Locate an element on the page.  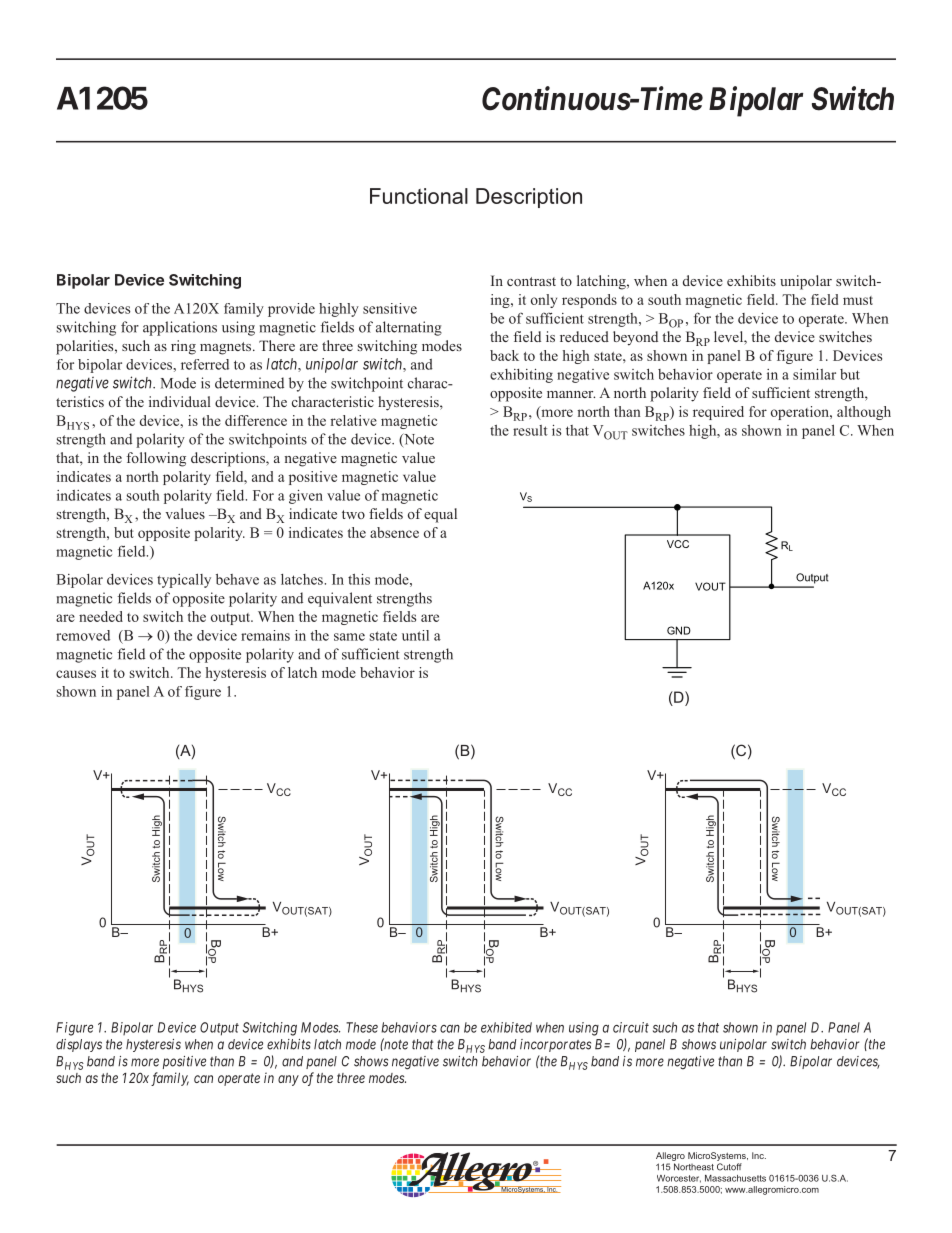
incorporates is located at coordinates (555, 1045).
